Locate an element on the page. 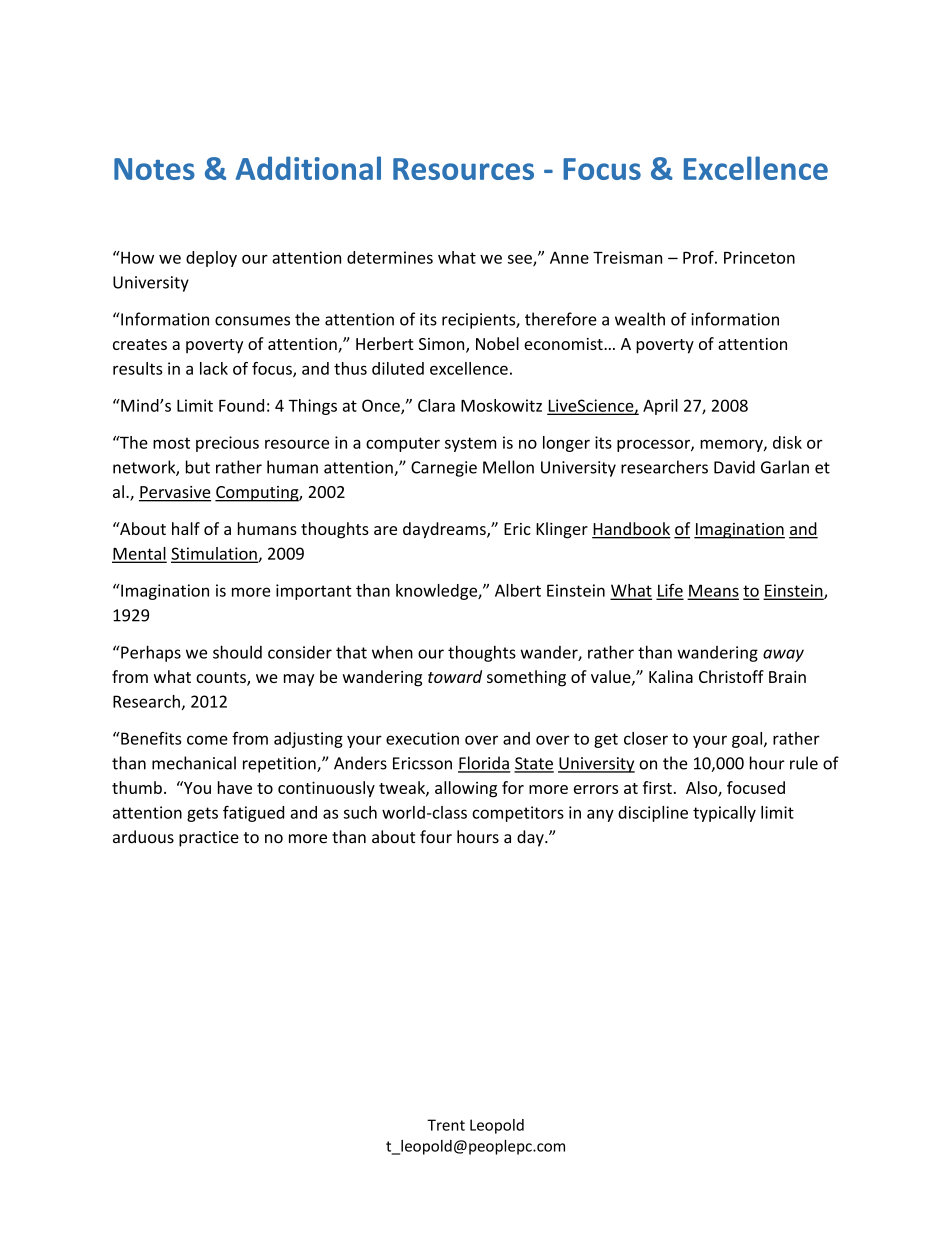 The width and height of the page is (952, 1233). away is located at coordinates (783, 655).
